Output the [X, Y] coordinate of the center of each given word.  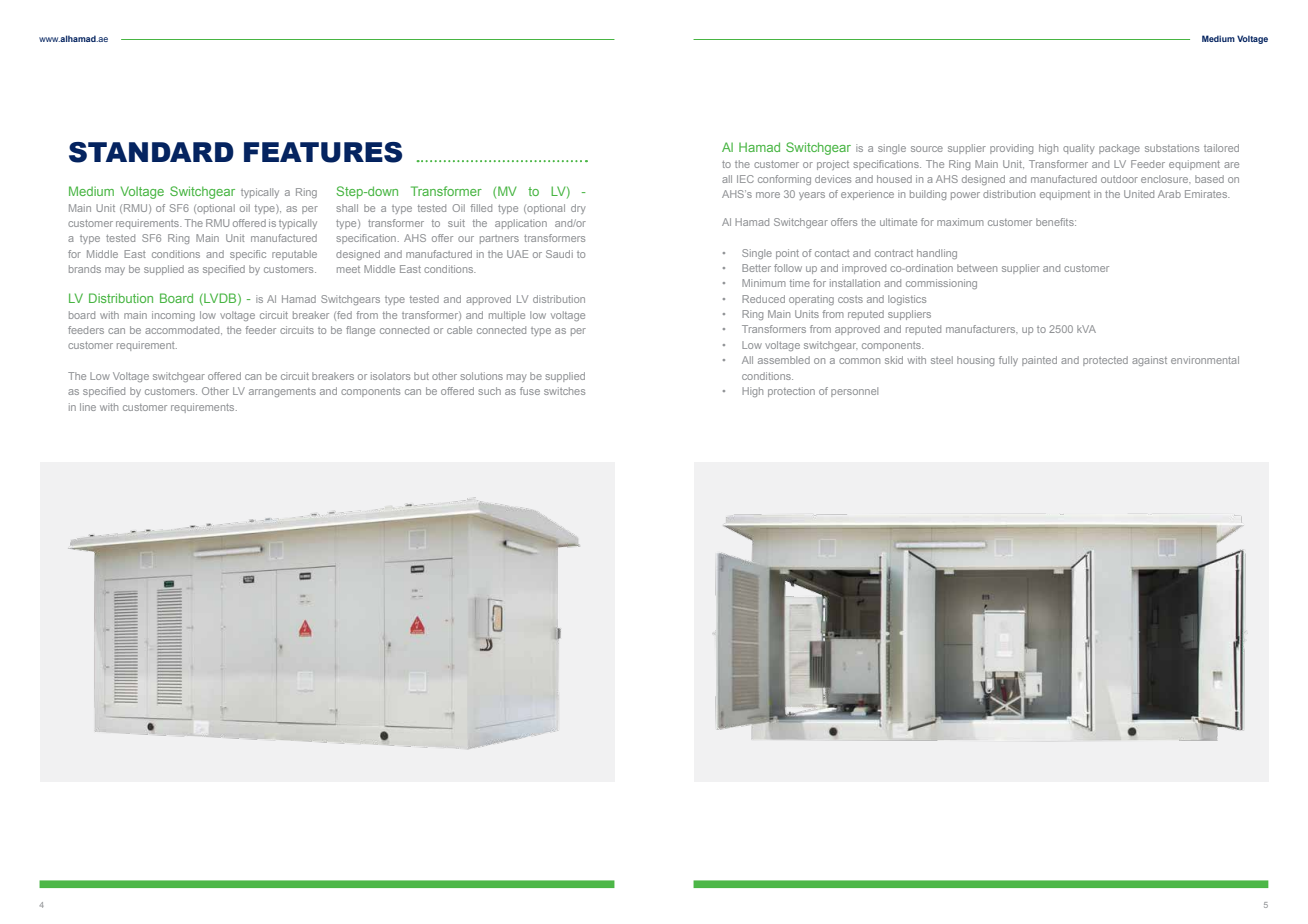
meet [348, 269]
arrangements [282, 392]
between [977, 268]
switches [564, 391]
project [833, 165]
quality [1079, 149]
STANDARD [151, 152]
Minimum [764, 283]
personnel [854, 392]
